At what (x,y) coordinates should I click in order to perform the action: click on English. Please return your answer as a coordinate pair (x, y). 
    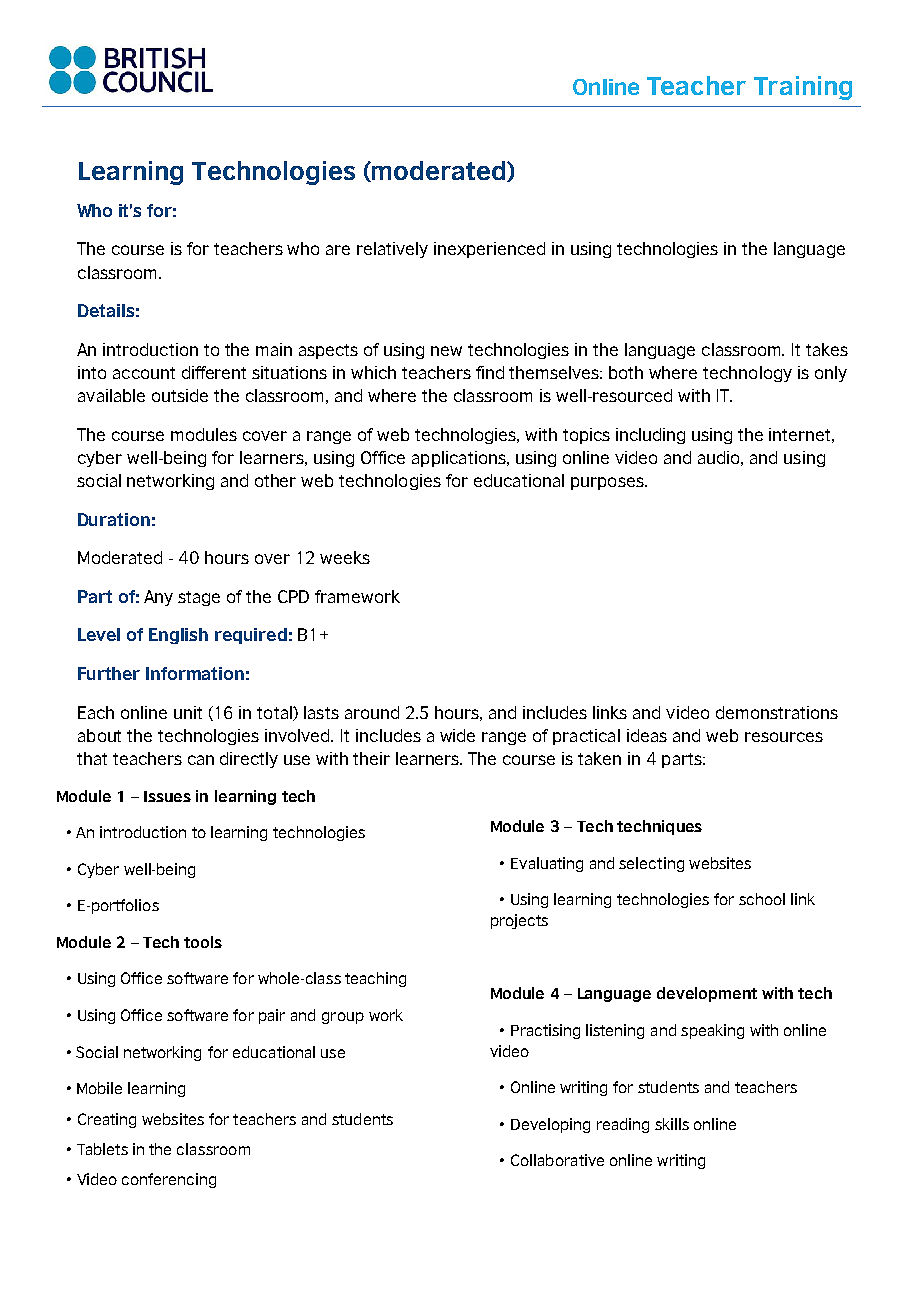
    Looking at the image, I should click on (178, 636).
